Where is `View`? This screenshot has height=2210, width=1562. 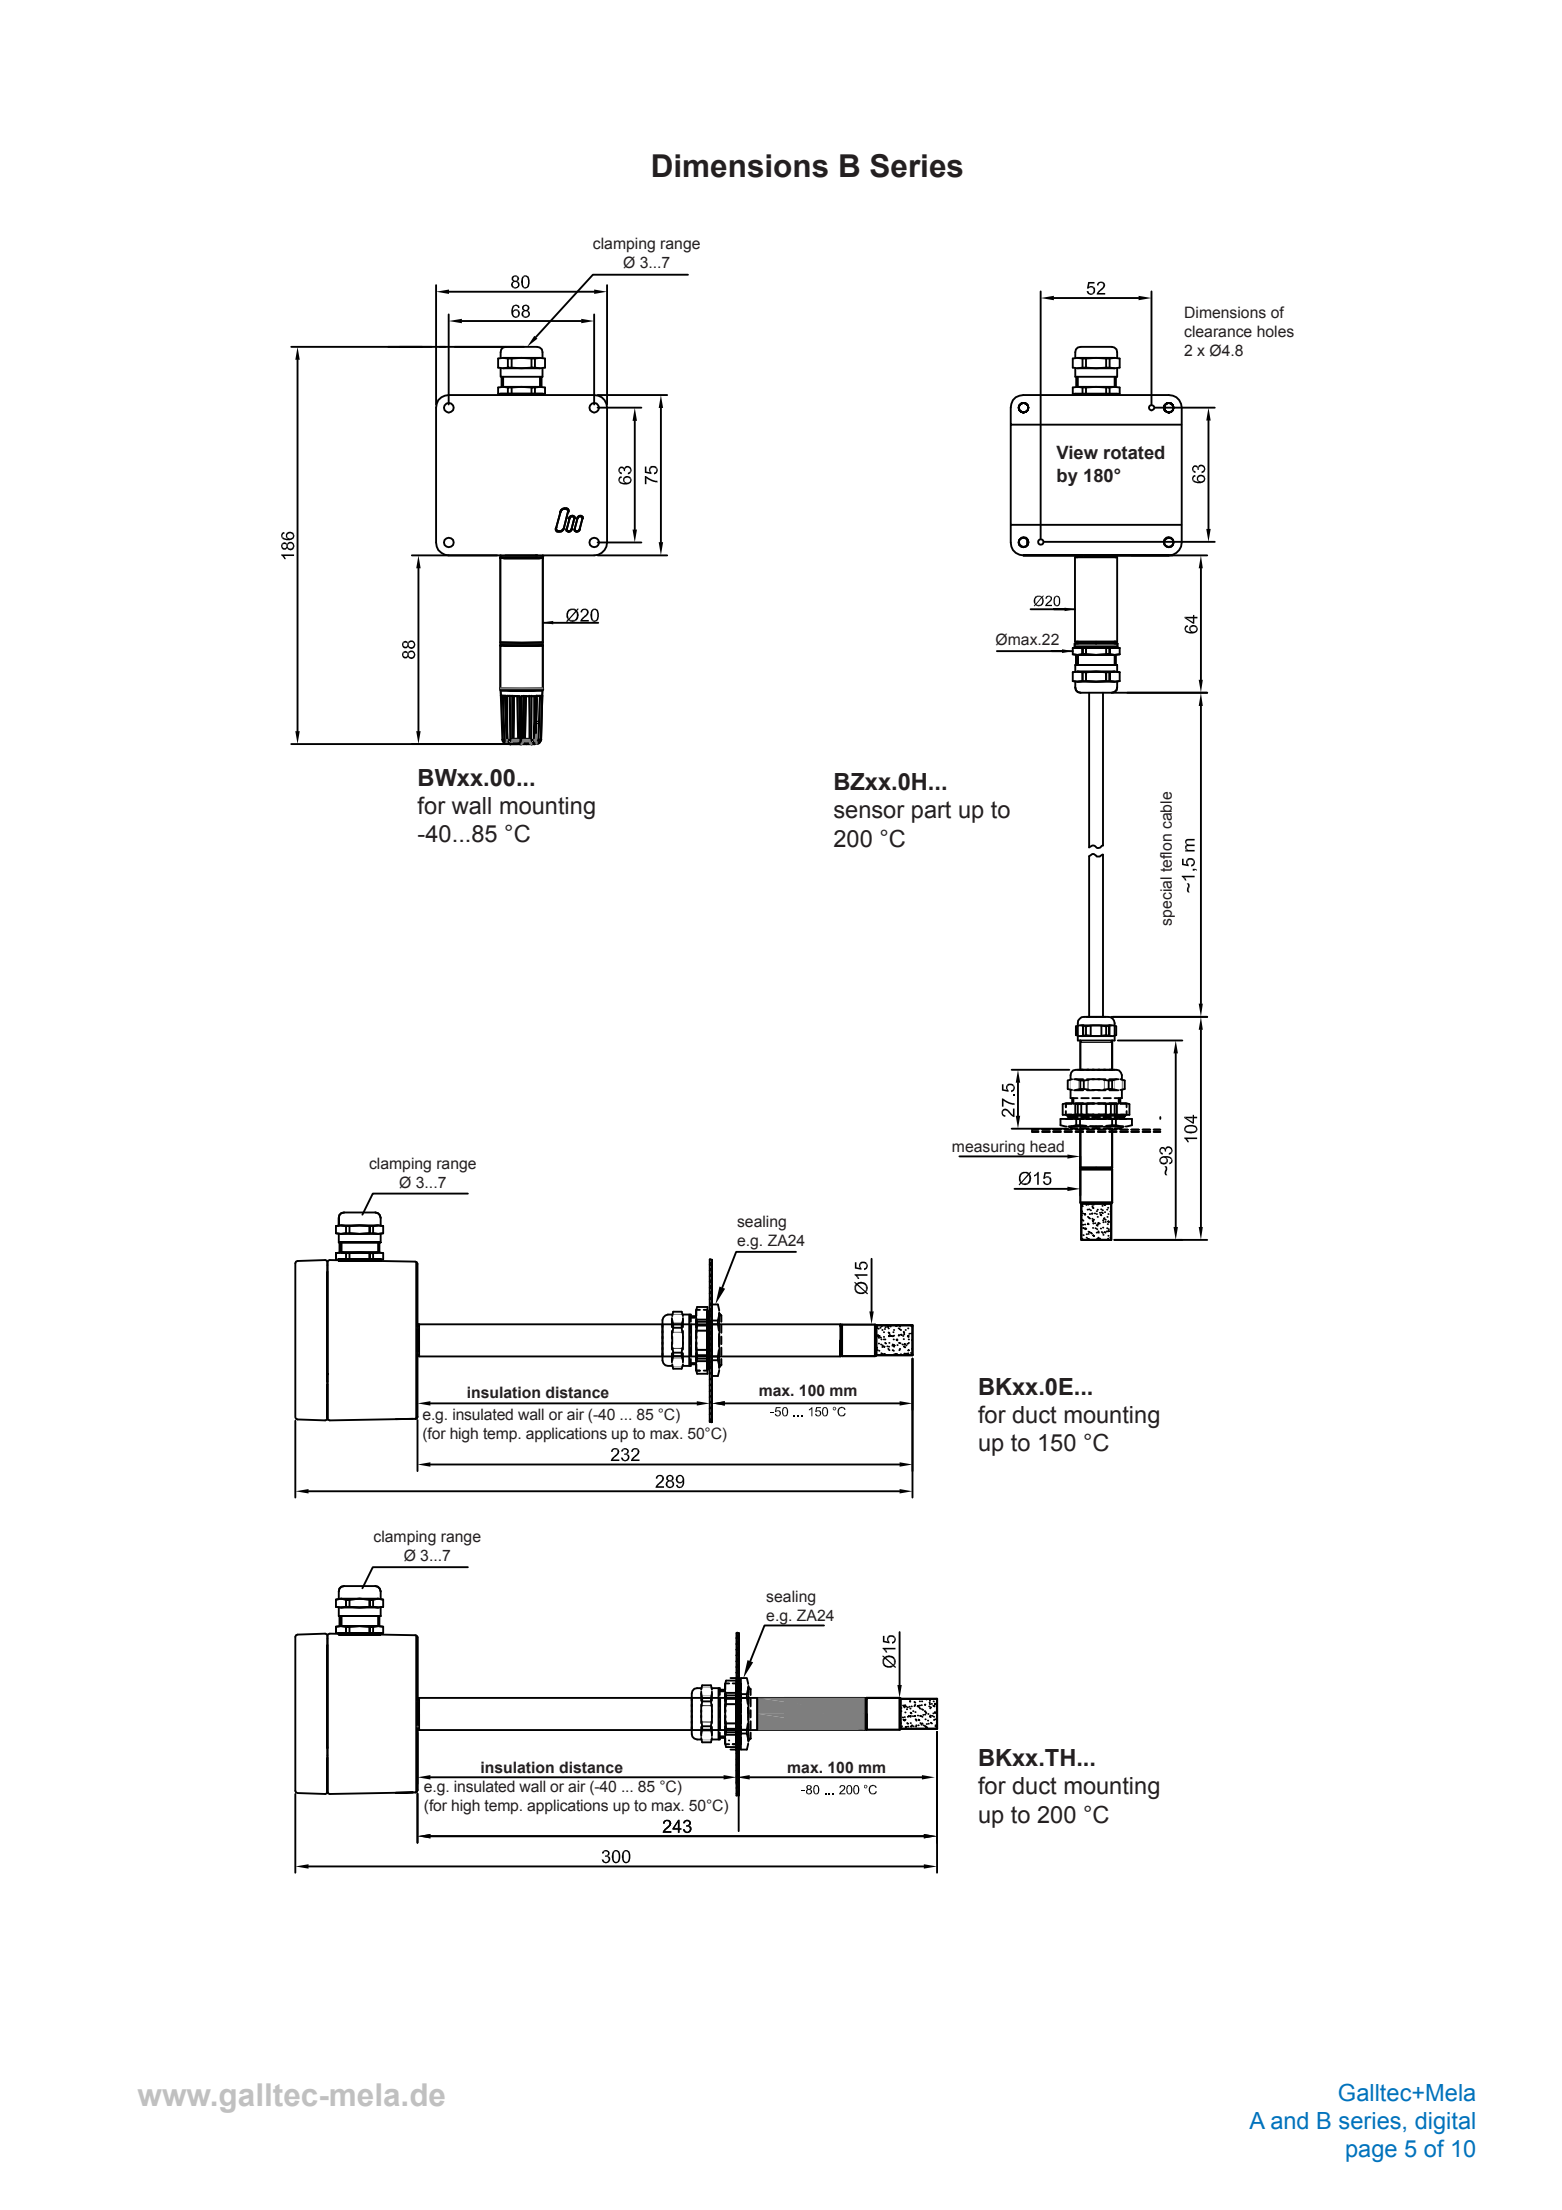
View is located at coordinates (1077, 452).
